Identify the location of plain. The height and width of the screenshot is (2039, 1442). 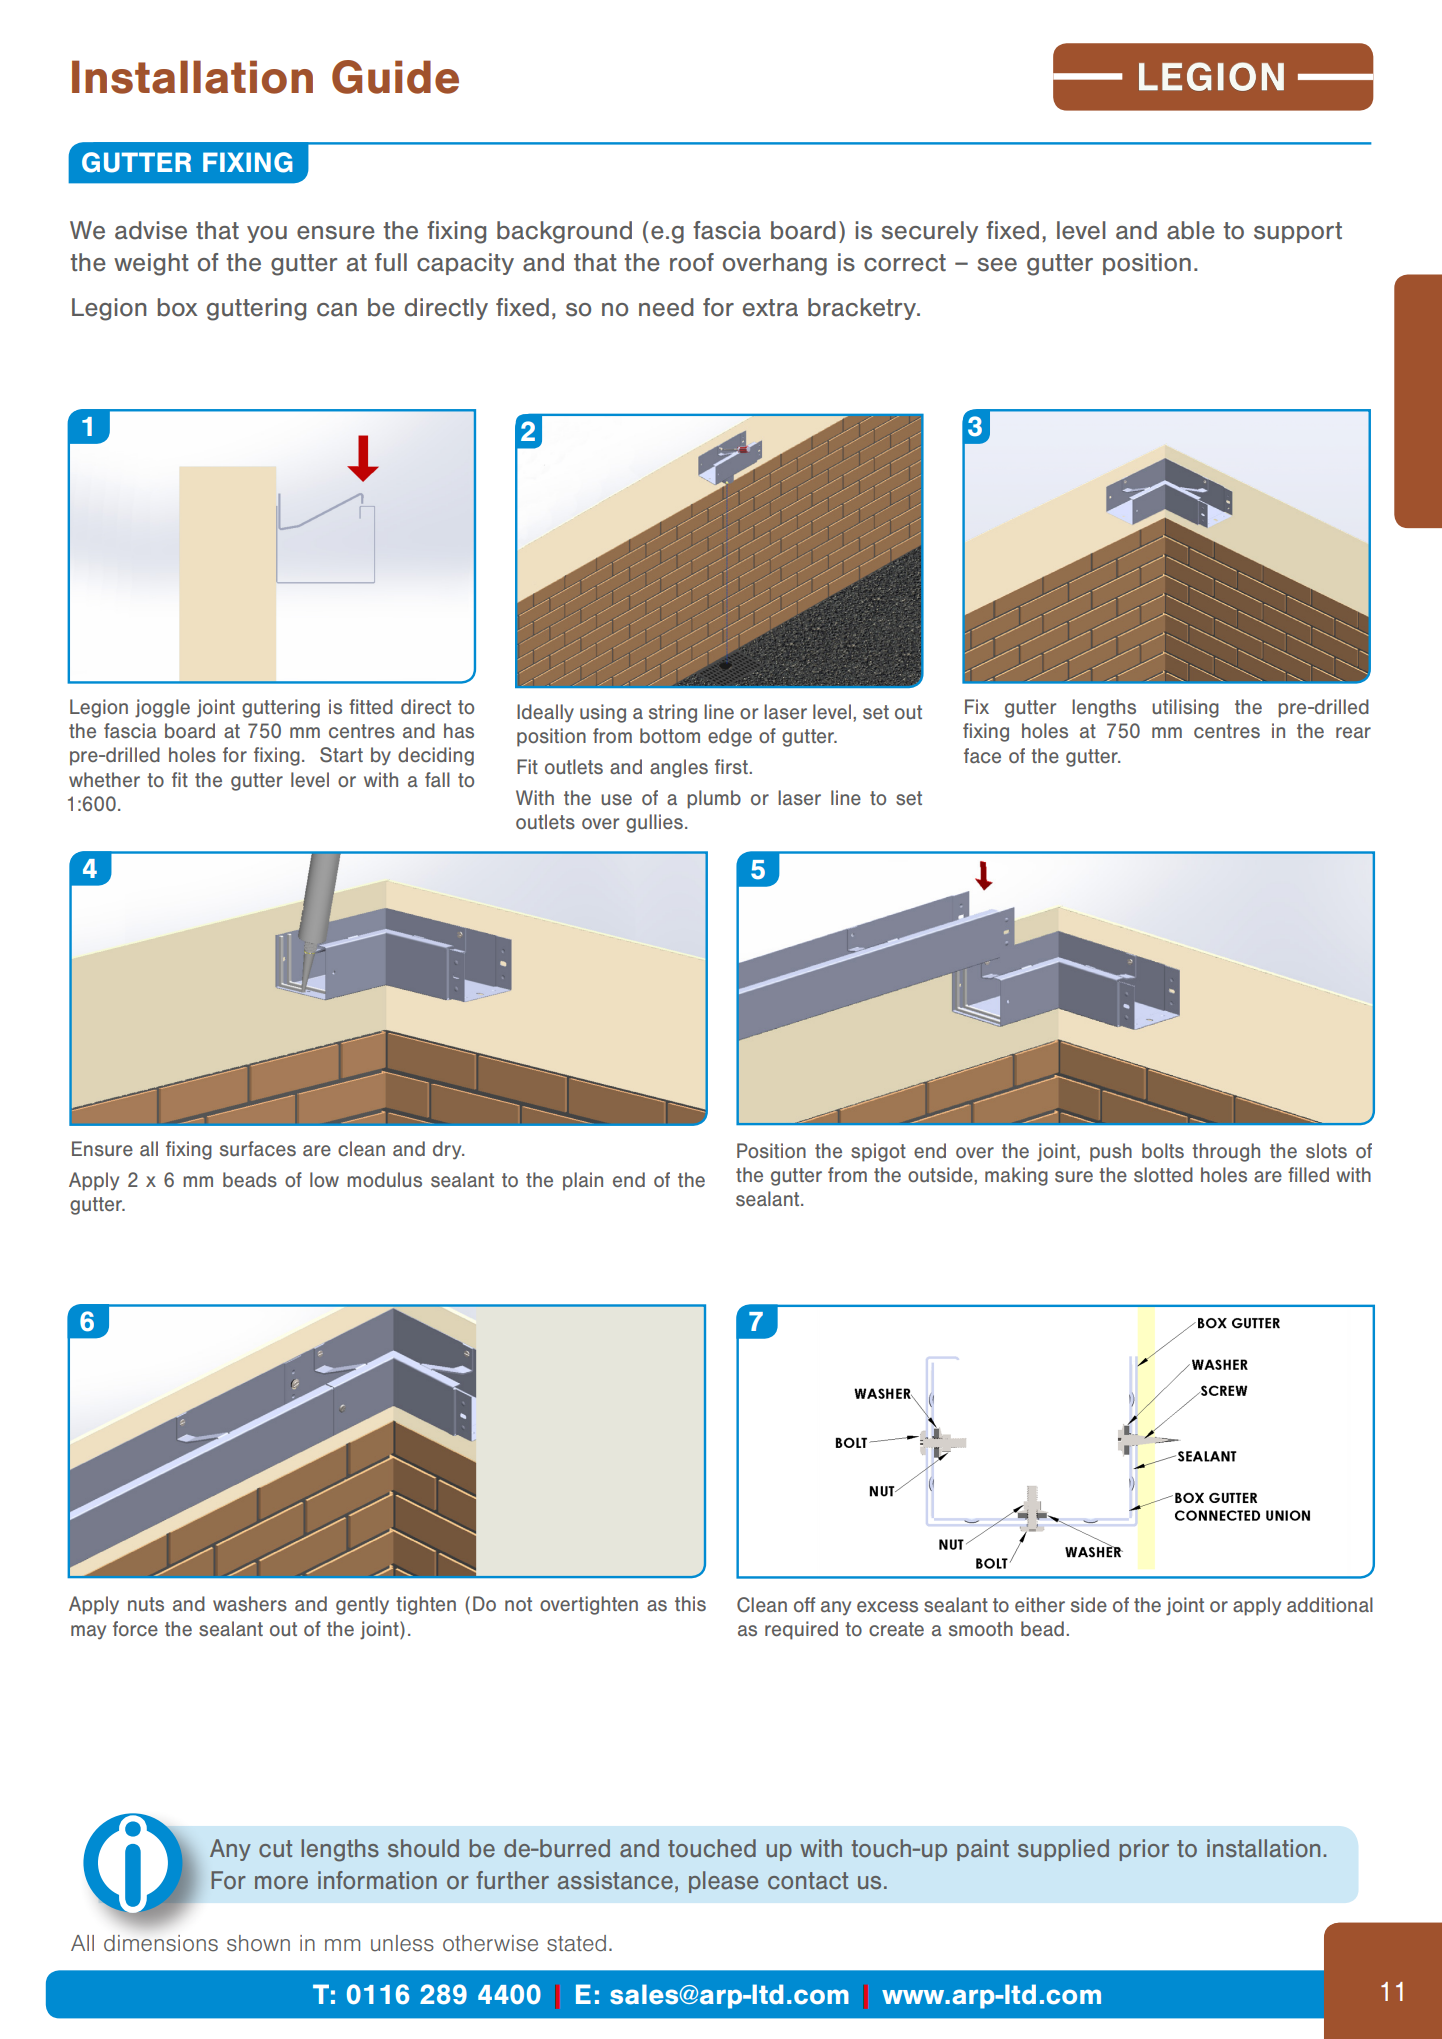
(583, 1181).
